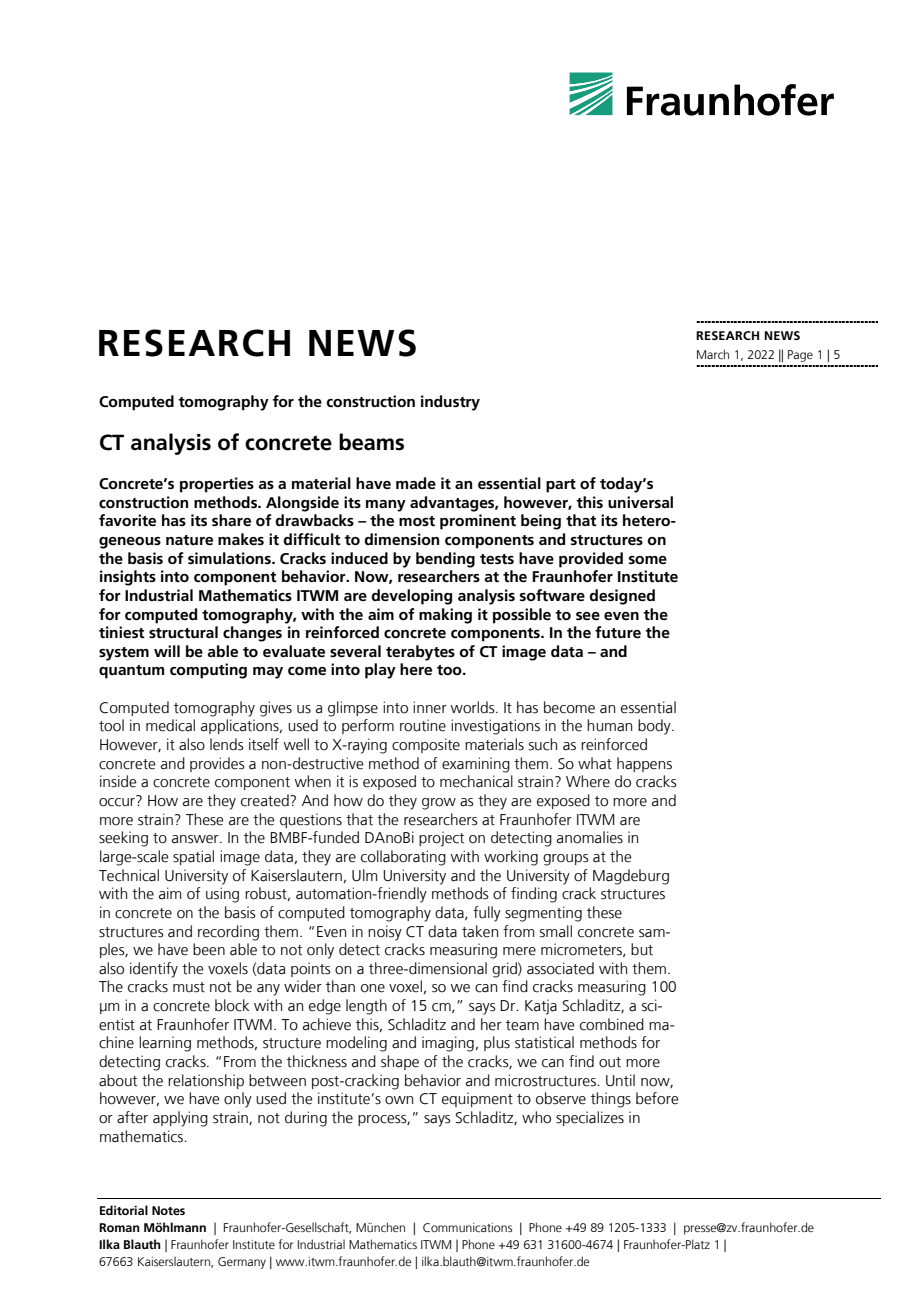  What do you see at coordinates (618, 632) in the screenshot?
I see `future` at bounding box center [618, 632].
